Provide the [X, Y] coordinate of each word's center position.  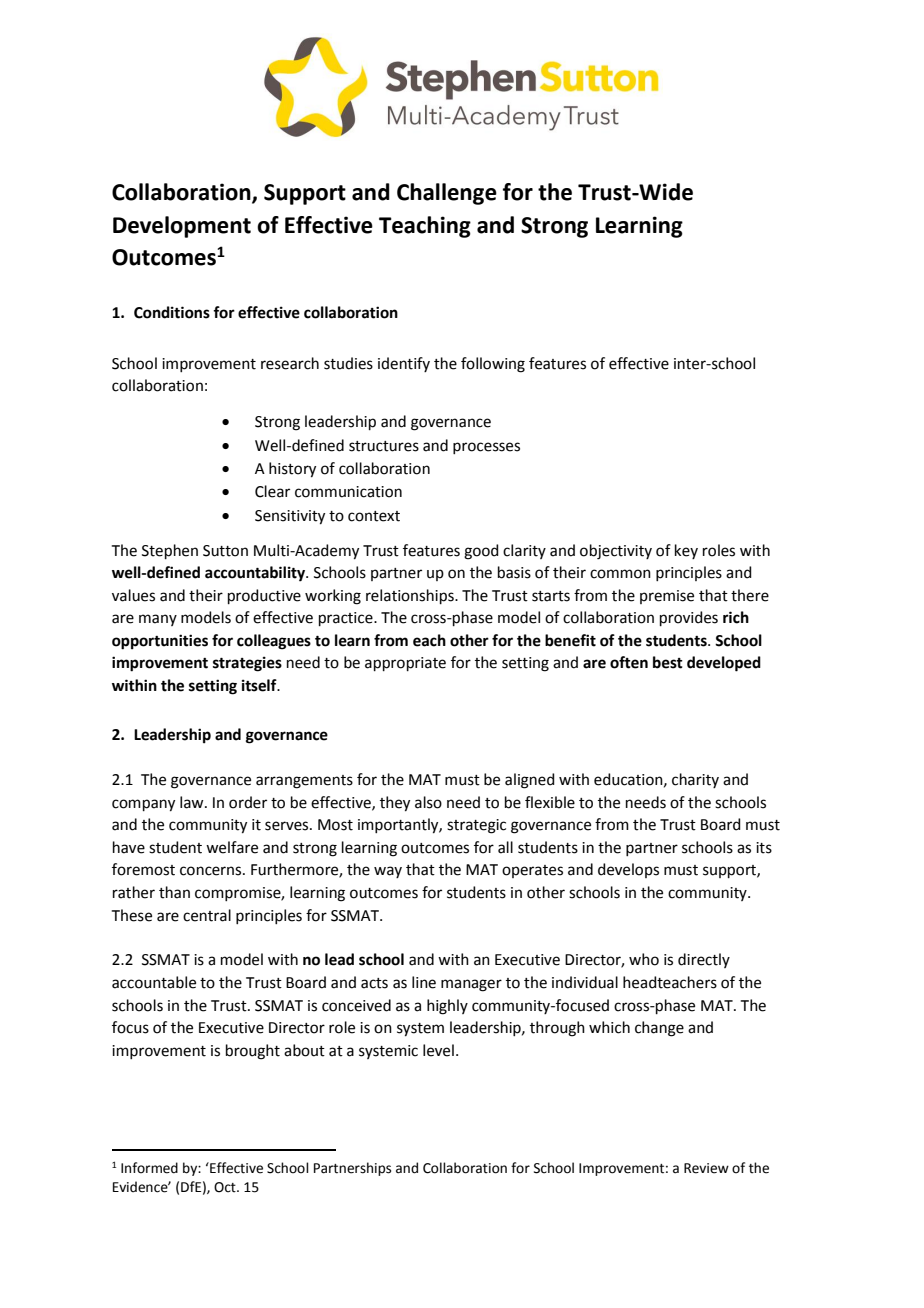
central [207, 915]
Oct [226, 1187]
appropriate [405, 664]
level [438, 1050]
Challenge [447, 194]
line [424, 982]
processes [486, 448]
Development [182, 227]
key [686, 551]
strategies [247, 664]
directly [704, 960]
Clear [272, 491]
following [493, 365]
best [668, 662]
